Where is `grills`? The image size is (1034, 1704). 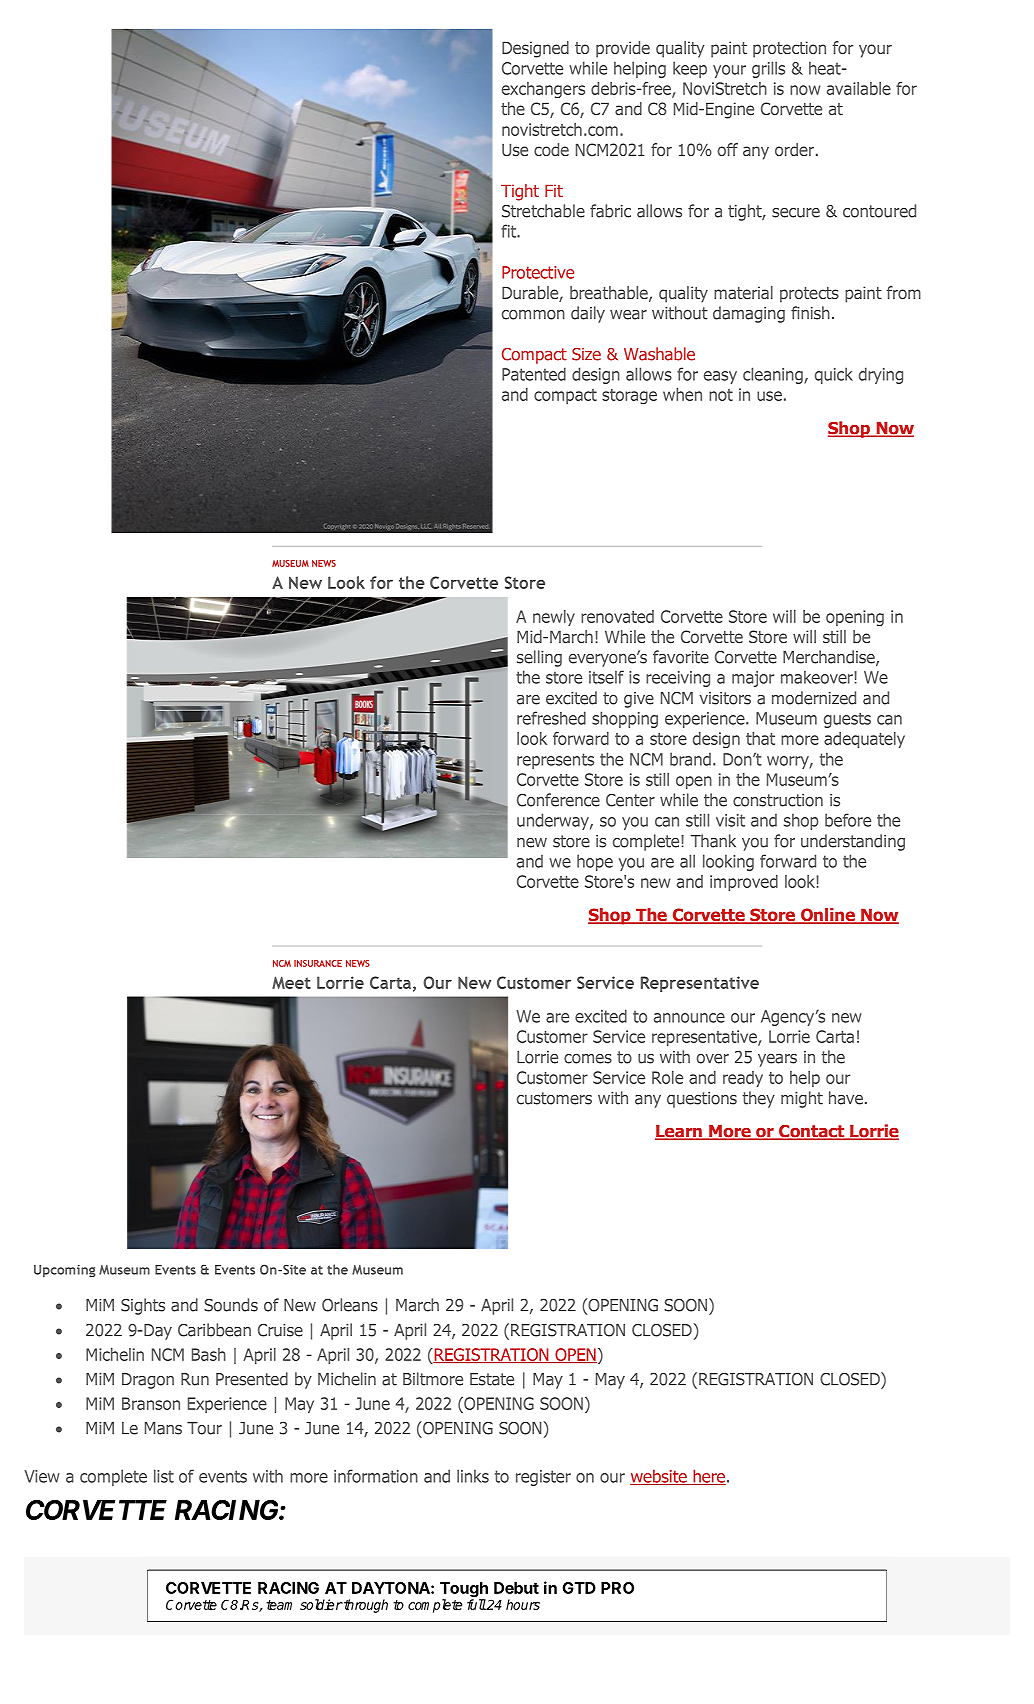
grills is located at coordinates (768, 69).
